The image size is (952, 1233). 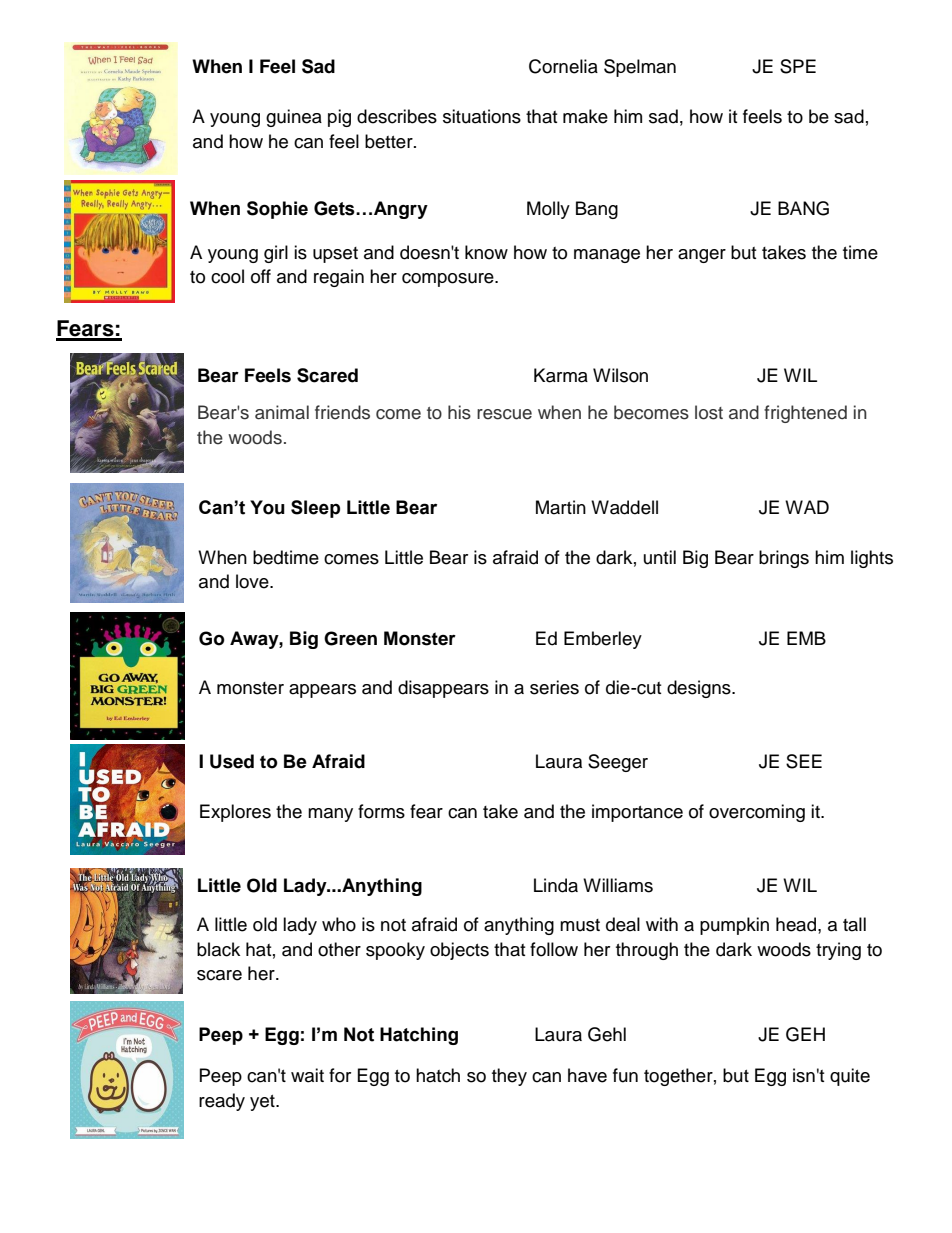 What do you see at coordinates (757, 813) in the document?
I see `overcoming` at bounding box center [757, 813].
